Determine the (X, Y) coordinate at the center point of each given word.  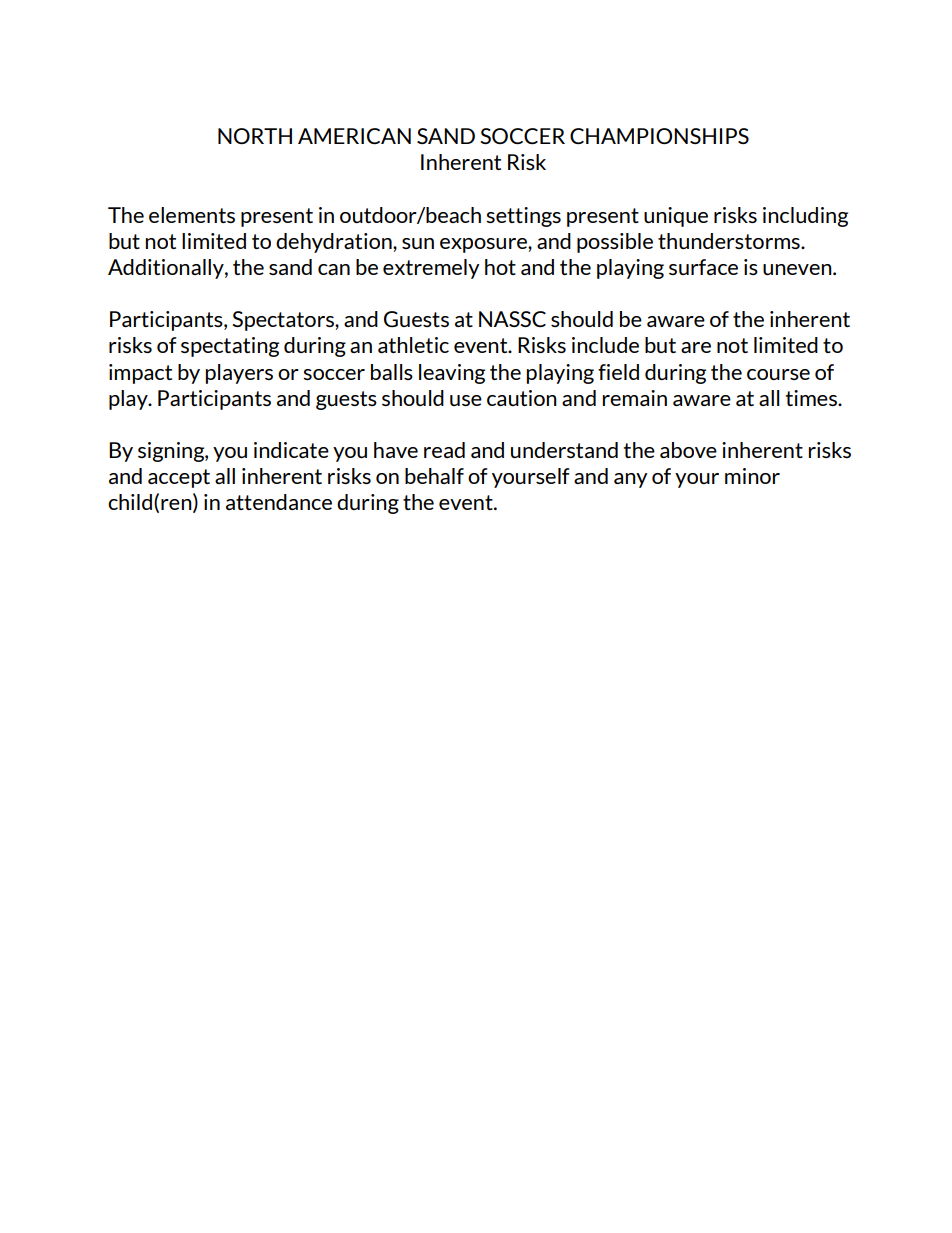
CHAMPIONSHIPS (659, 136)
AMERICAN (354, 136)
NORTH (255, 136)
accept (179, 478)
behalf (434, 476)
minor (752, 476)
